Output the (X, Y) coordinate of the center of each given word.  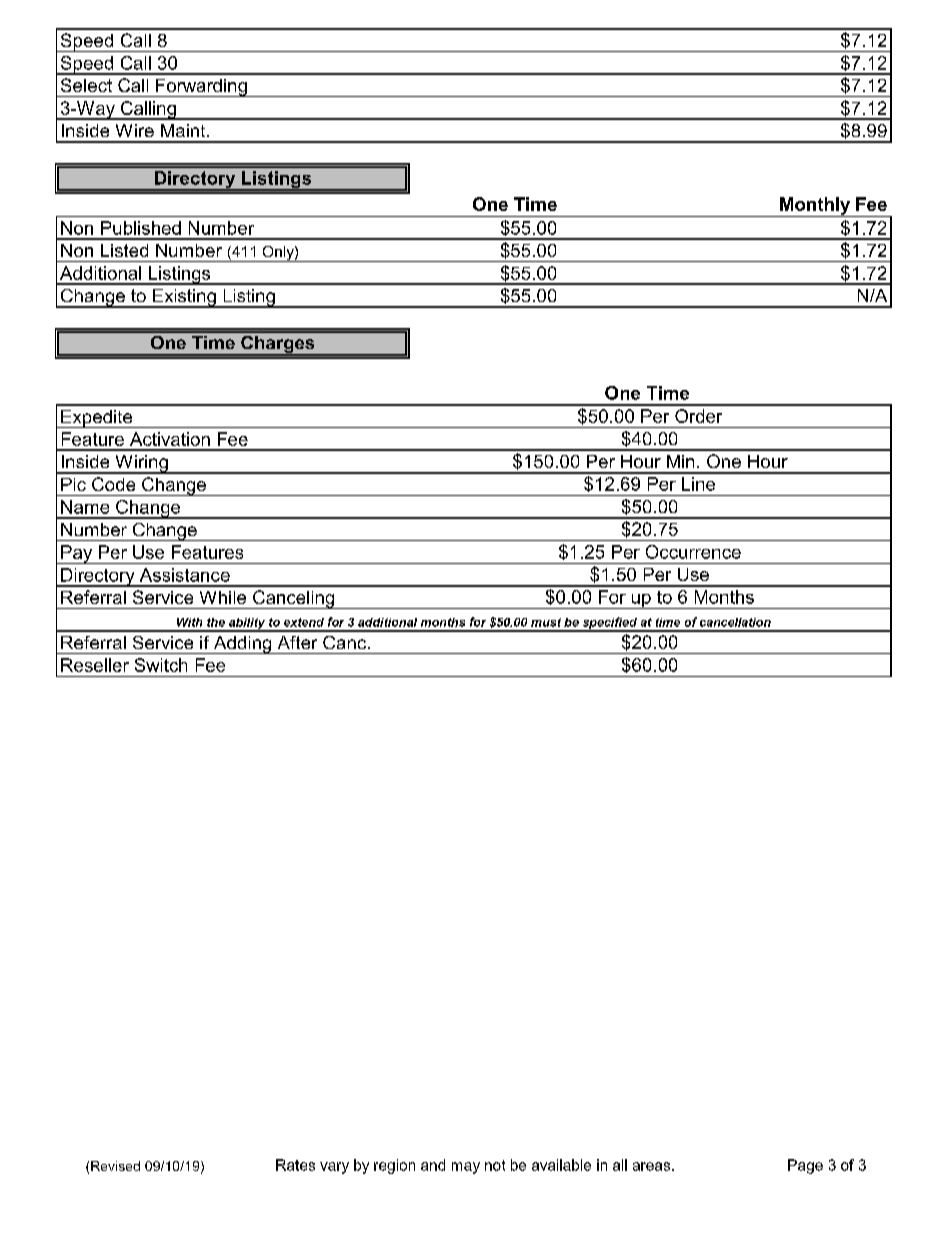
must (546, 622)
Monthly (815, 207)
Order (698, 416)
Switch (161, 665)
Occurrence (693, 552)
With (189, 622)
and (433, 1165)
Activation (170, 439)
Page (805, 1166)
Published (141, 228)
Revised (115, 1166)
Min (680, 461)
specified (609, 624)
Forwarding (201, 88)
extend (304, 622)
